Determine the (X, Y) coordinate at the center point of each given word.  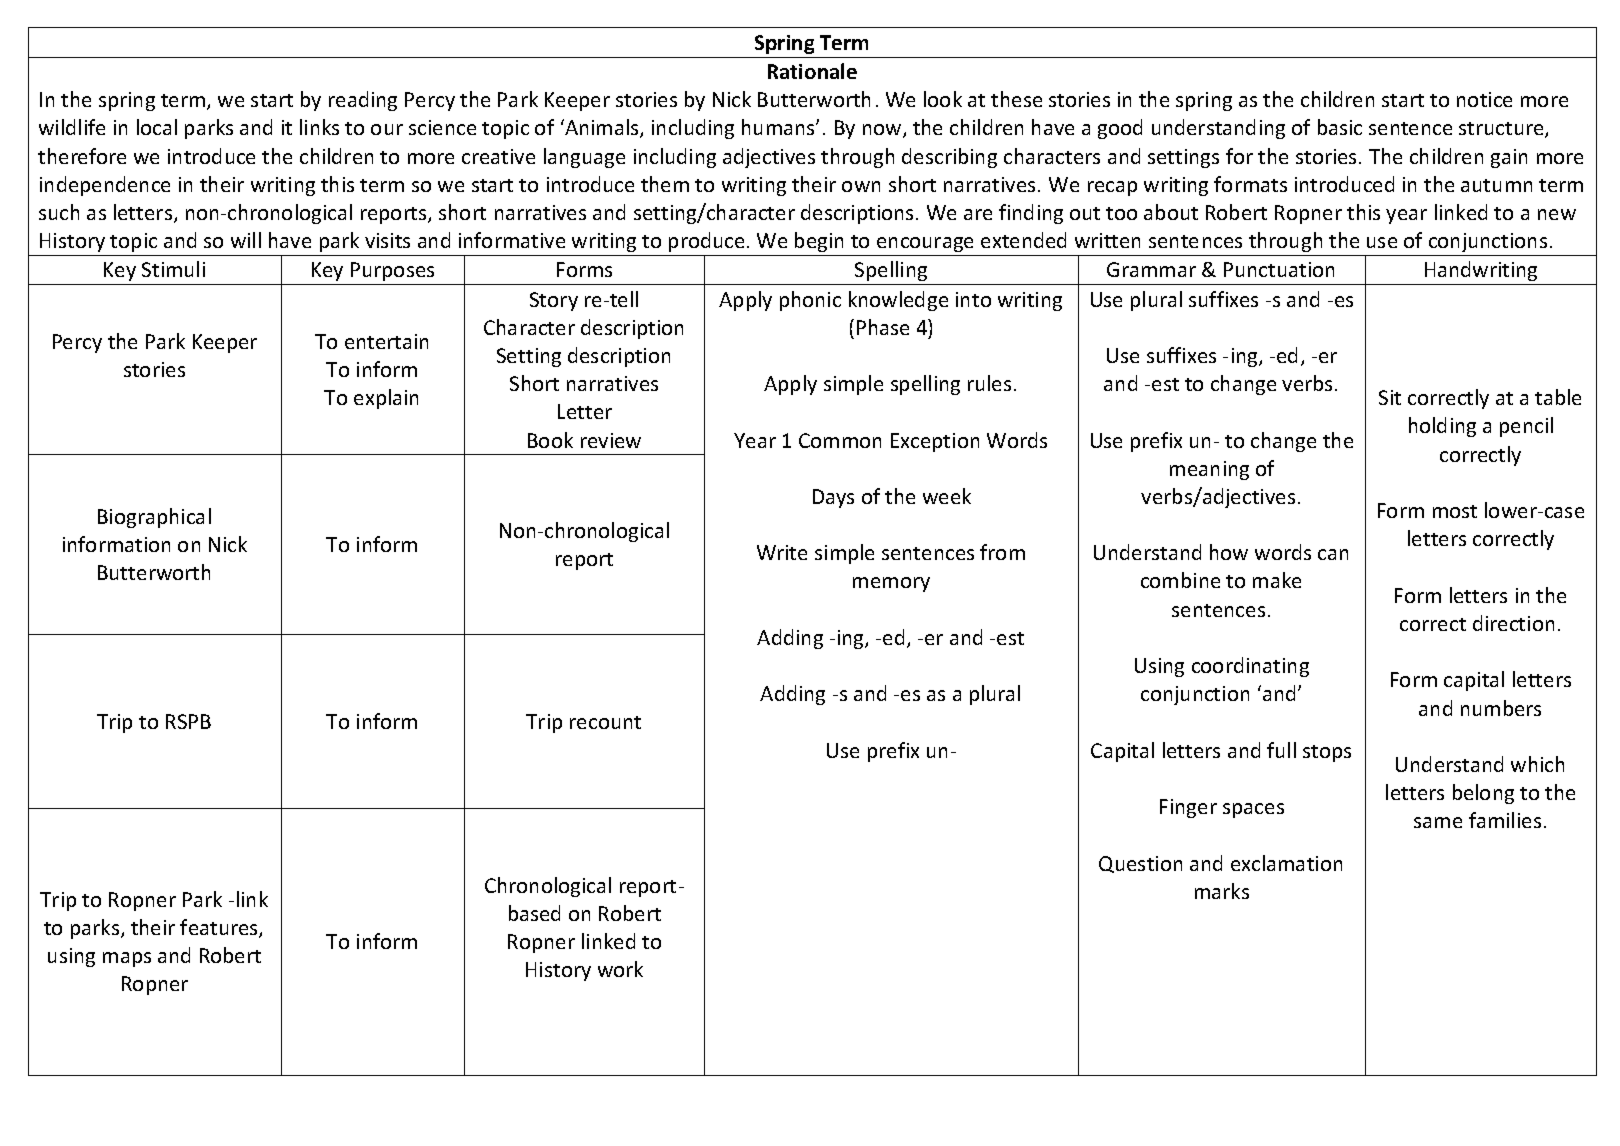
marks (1222, 891)
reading (363, 101)
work (620, 969)
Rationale (812, 71)
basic (1340, 127)
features (220, 928)
